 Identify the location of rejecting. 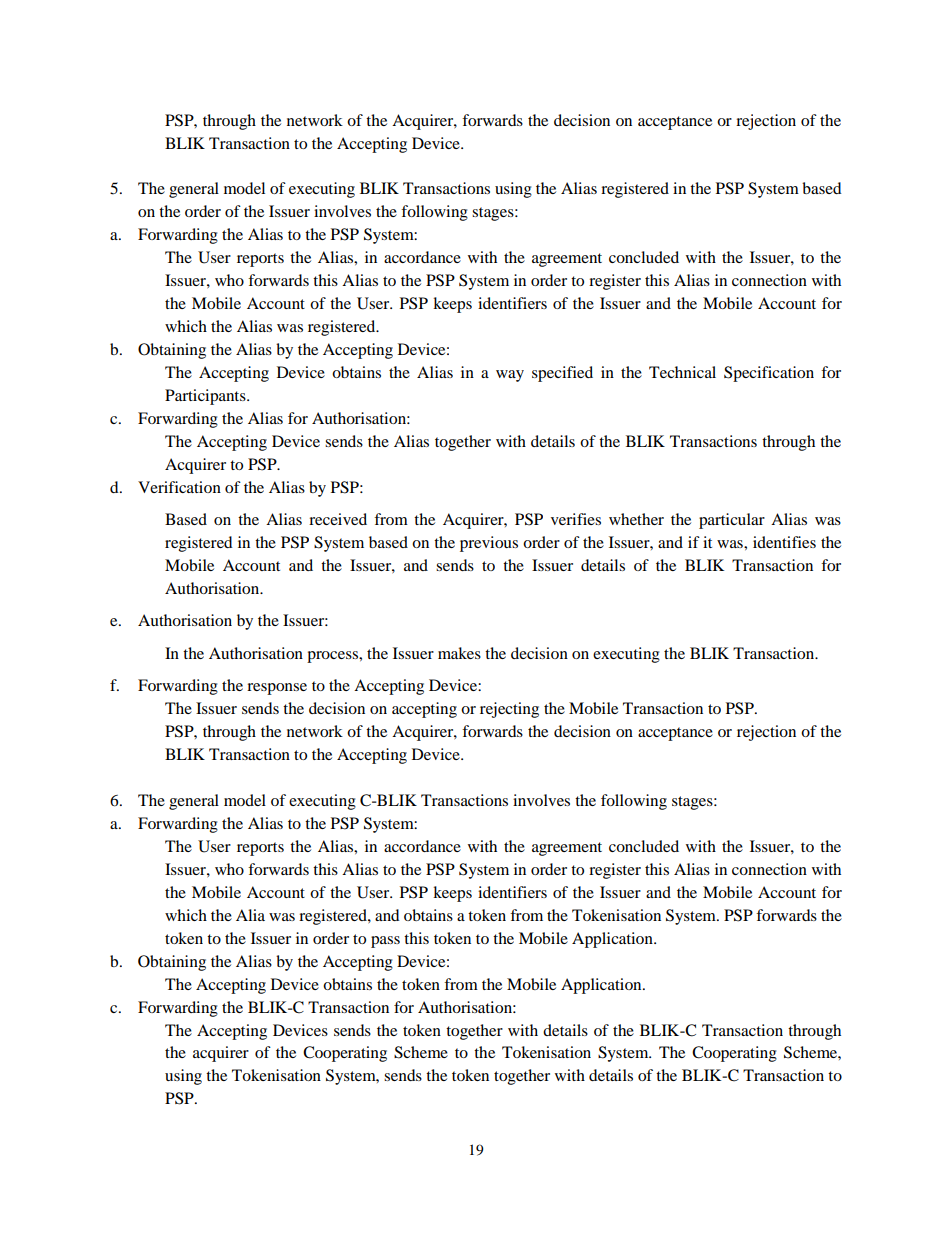
(509, 710).
